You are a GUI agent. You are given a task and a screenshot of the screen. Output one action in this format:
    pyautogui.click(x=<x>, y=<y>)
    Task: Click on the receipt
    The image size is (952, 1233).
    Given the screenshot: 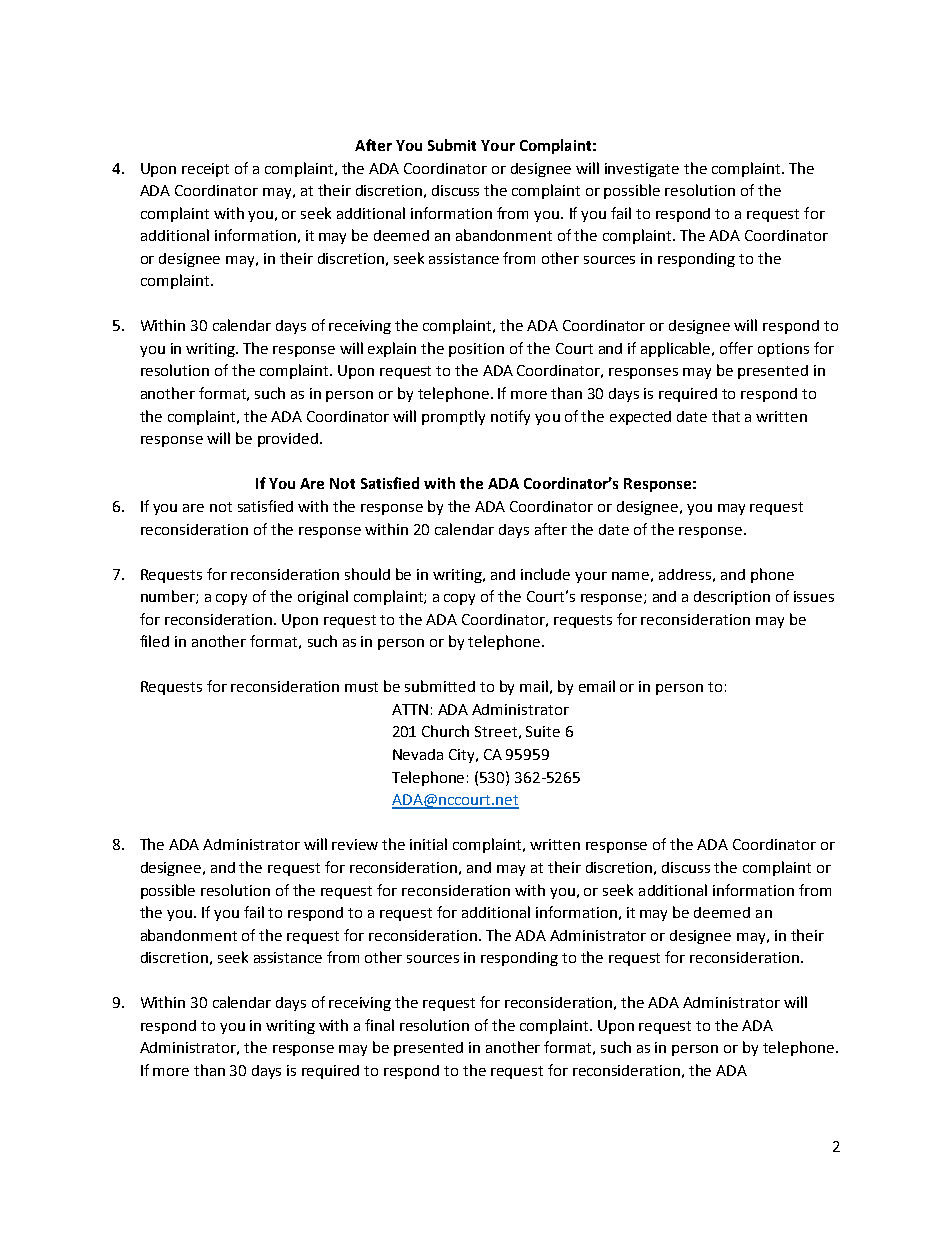 What is the action you would take?
    pyautogui.click(x=205, y=170)
